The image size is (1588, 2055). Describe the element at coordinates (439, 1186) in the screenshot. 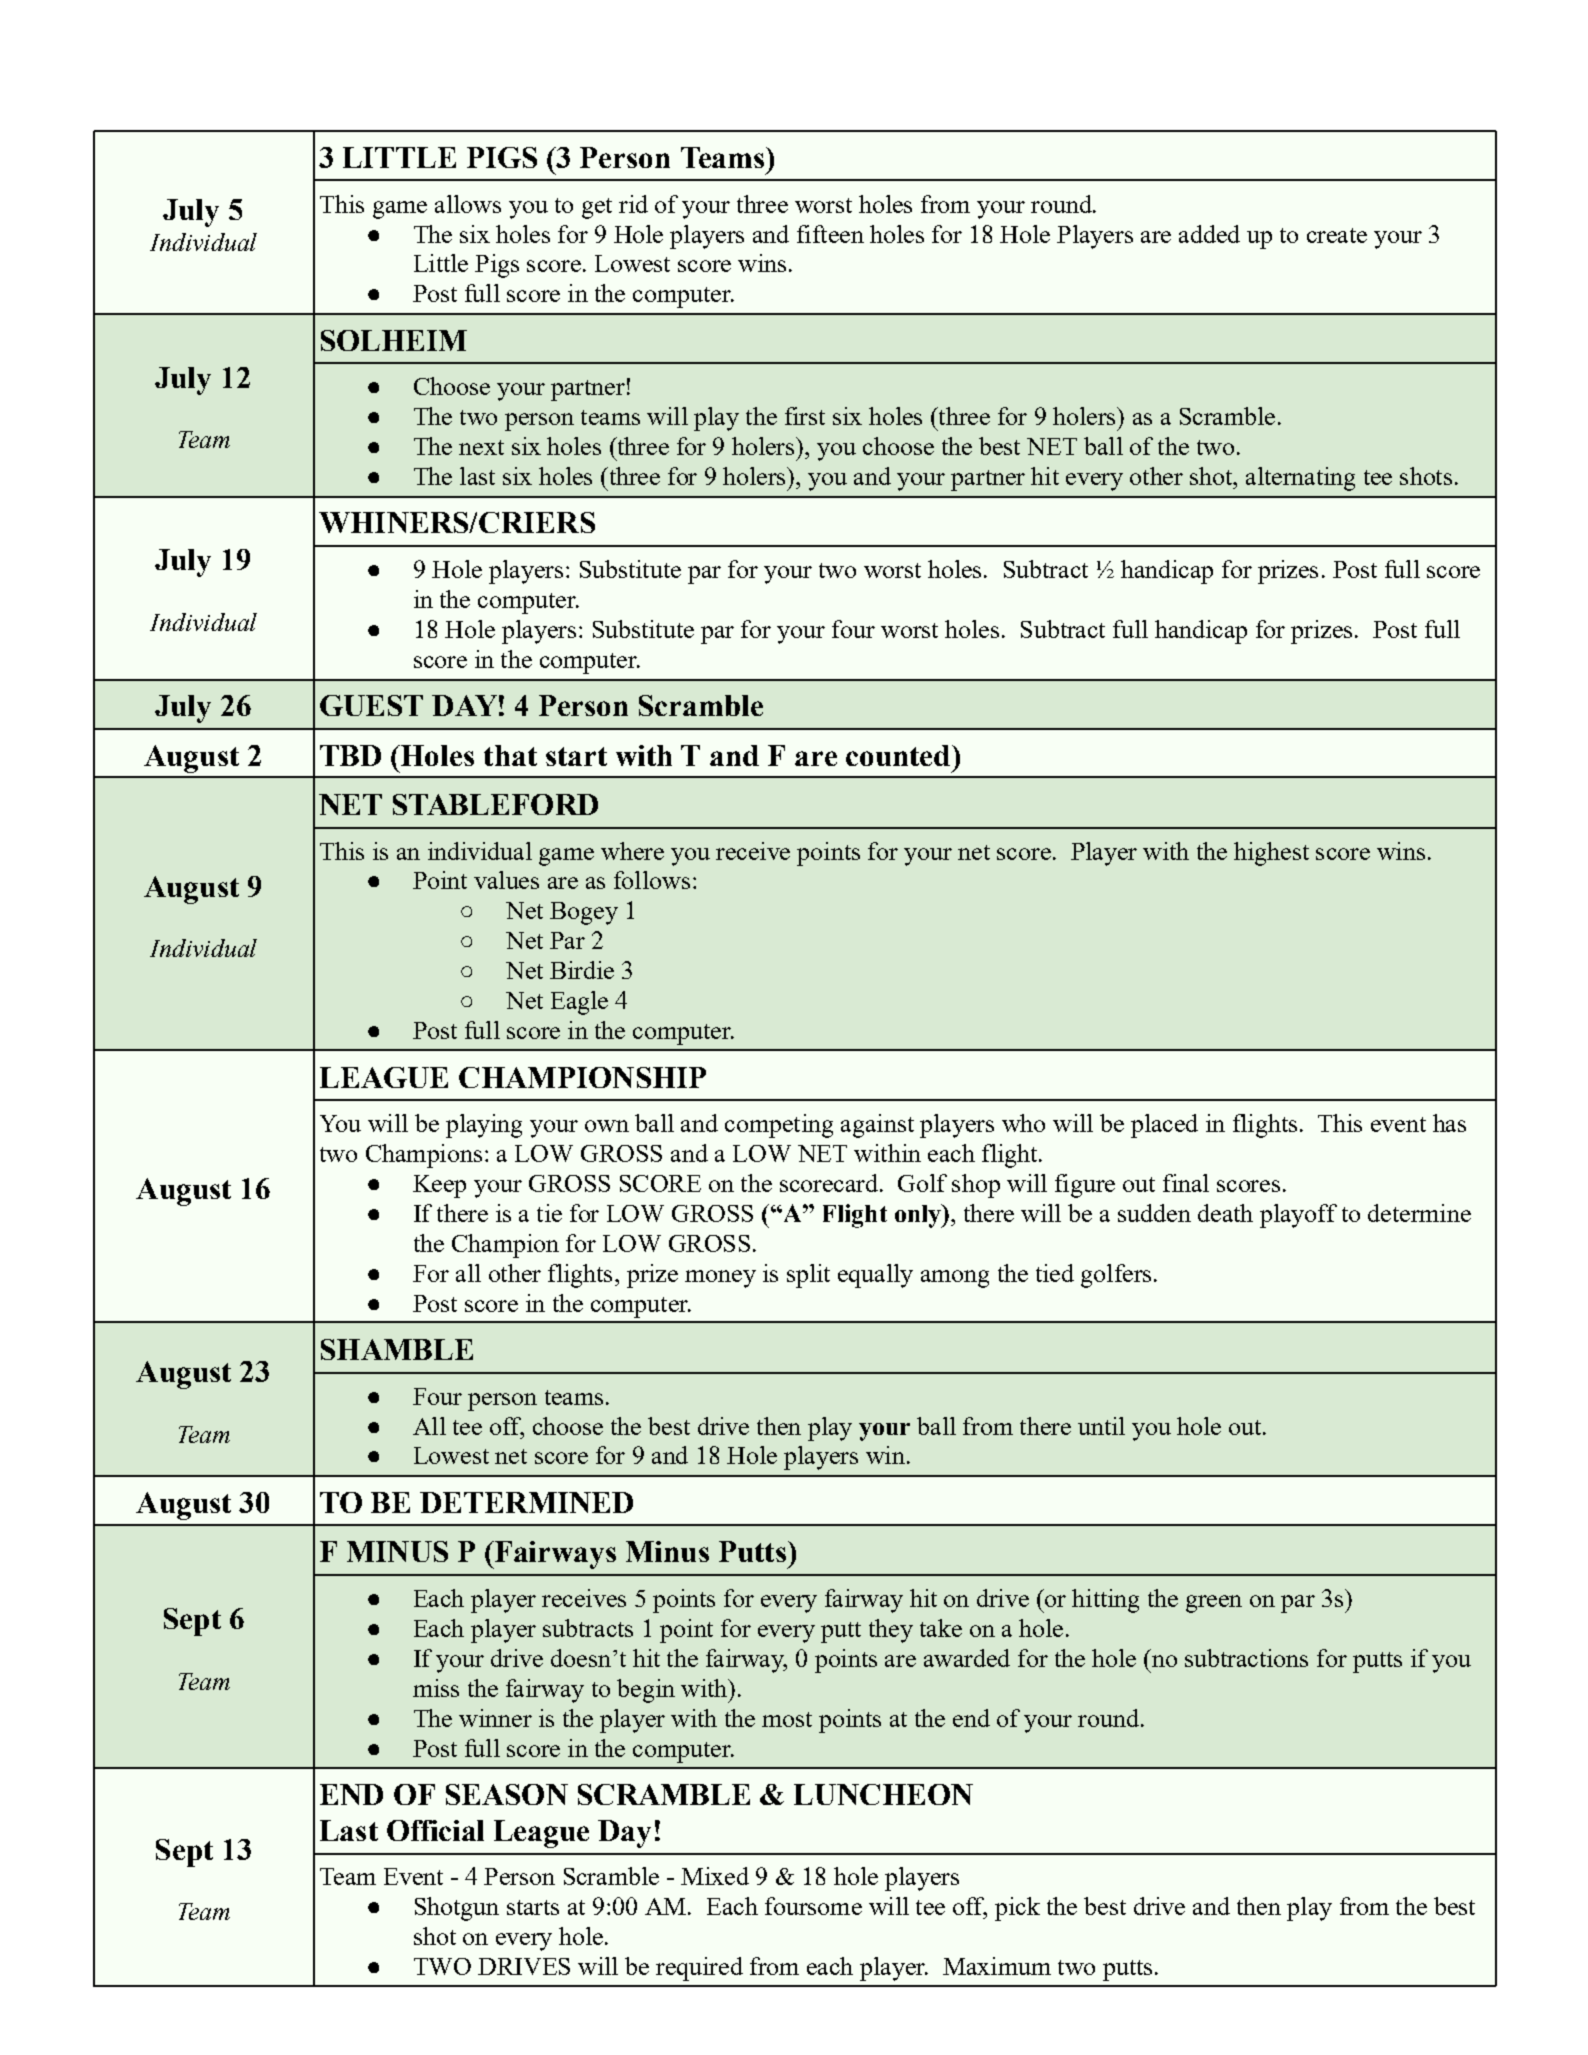

I see `Keep` at that location.
